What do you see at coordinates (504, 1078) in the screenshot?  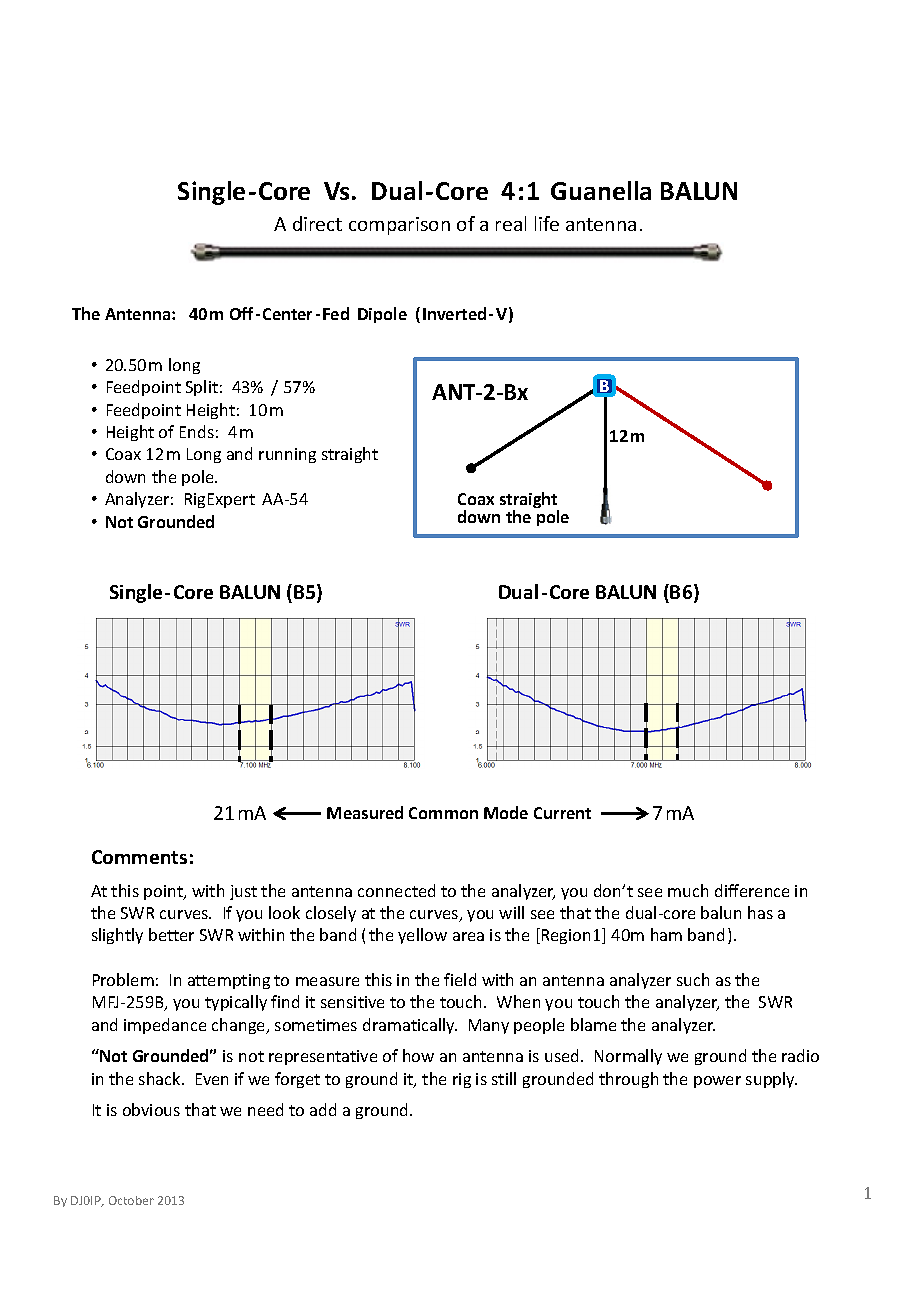 I see `still` at bounding box center [504, 1078].
